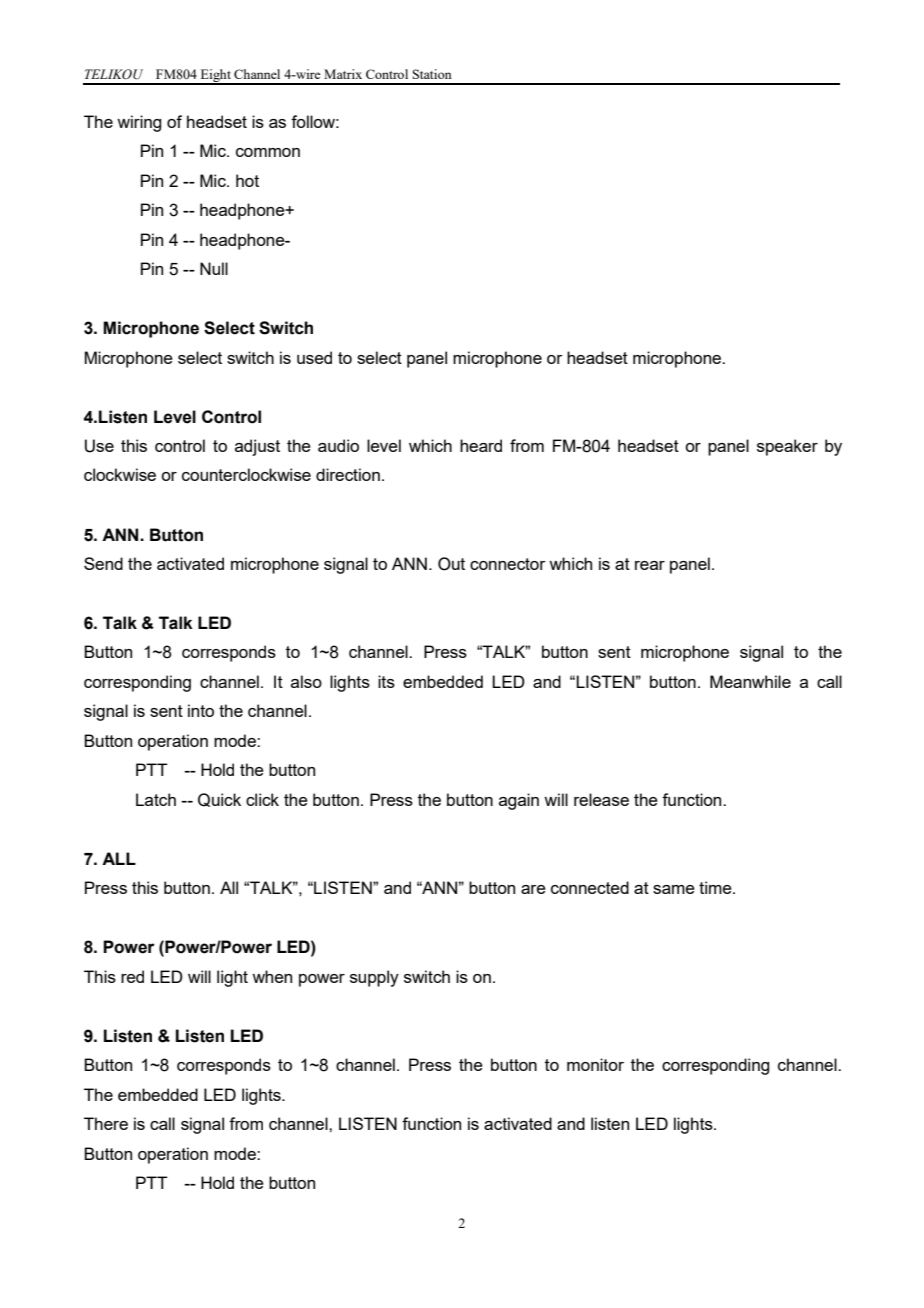  Describe the element at coordinates (106, 1123) in the document. I see `There` at that location.
